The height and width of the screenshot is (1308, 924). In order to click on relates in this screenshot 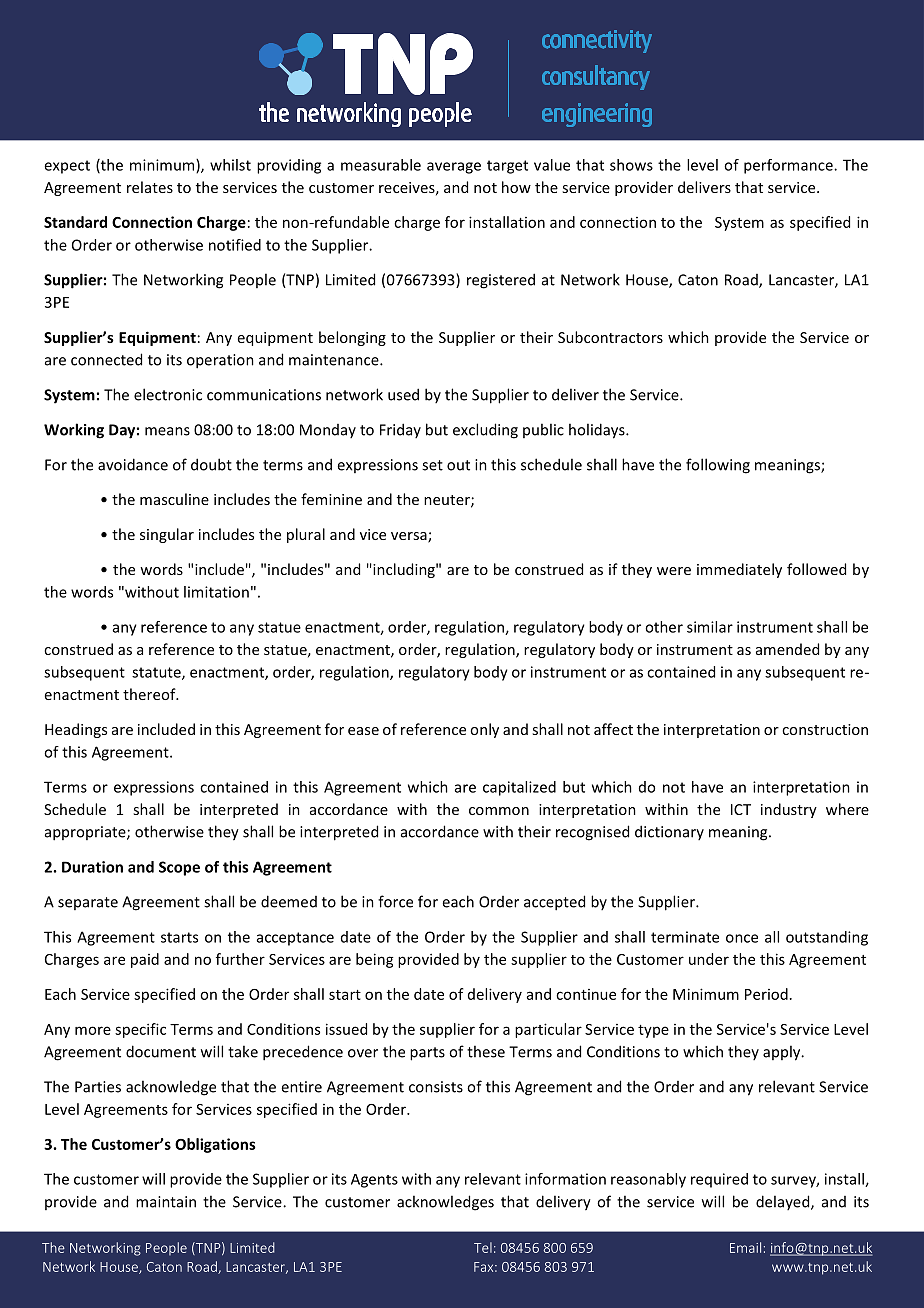, I will do `click(150, 187)`.
